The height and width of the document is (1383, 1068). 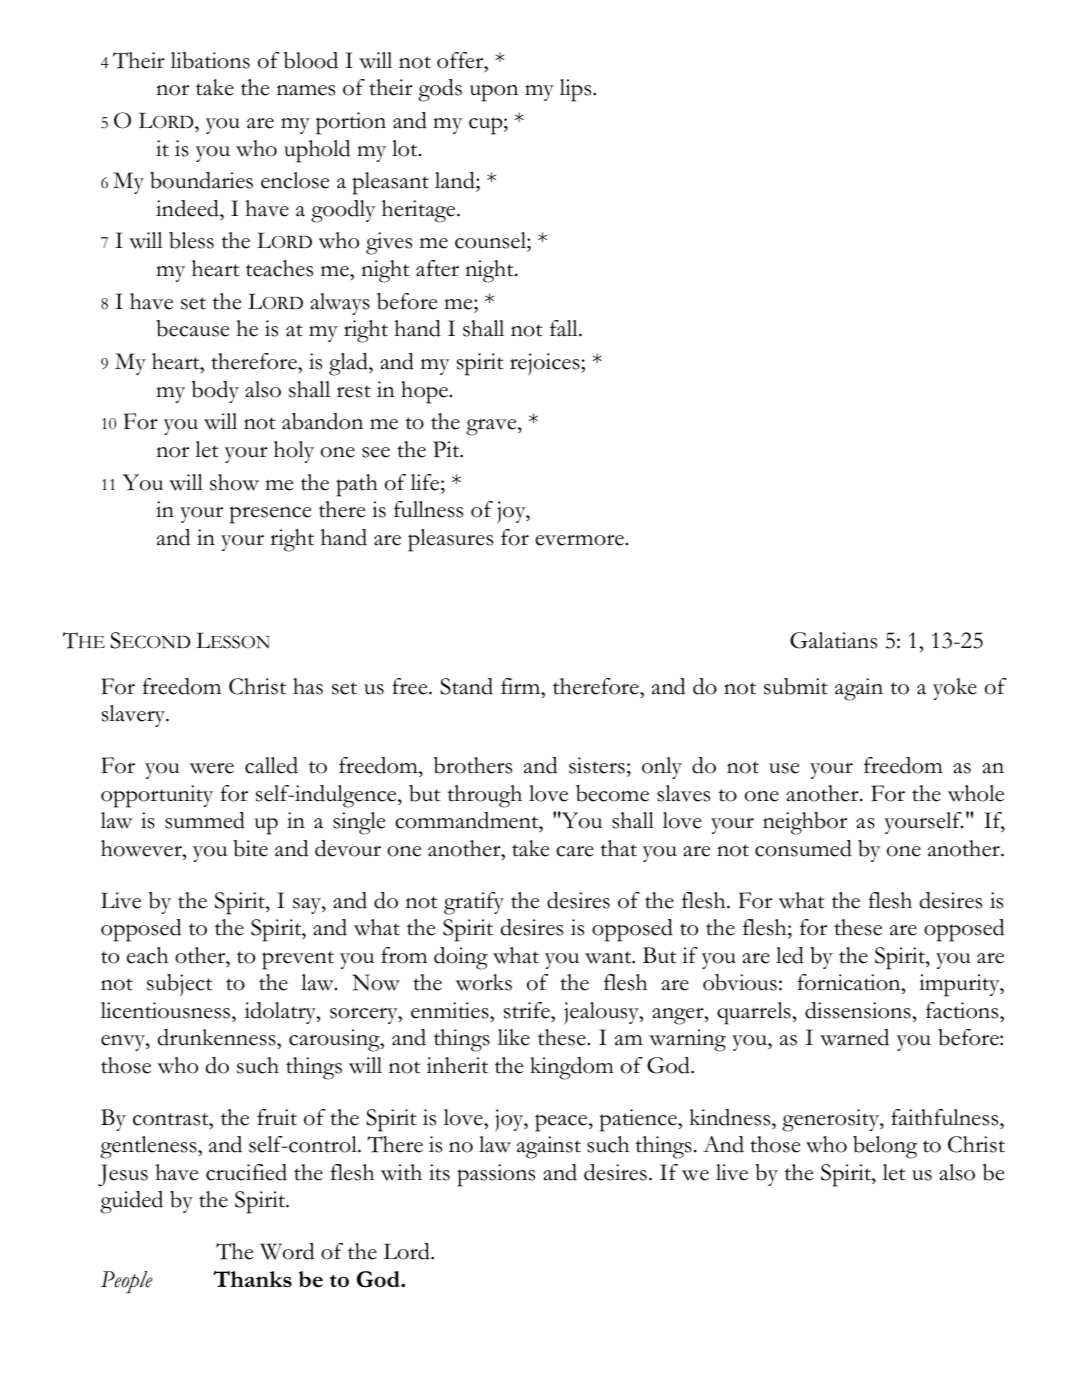 What do you see at coordinates (494, 93) in the document?
I see `upon` at bounding box center [494, 93].
